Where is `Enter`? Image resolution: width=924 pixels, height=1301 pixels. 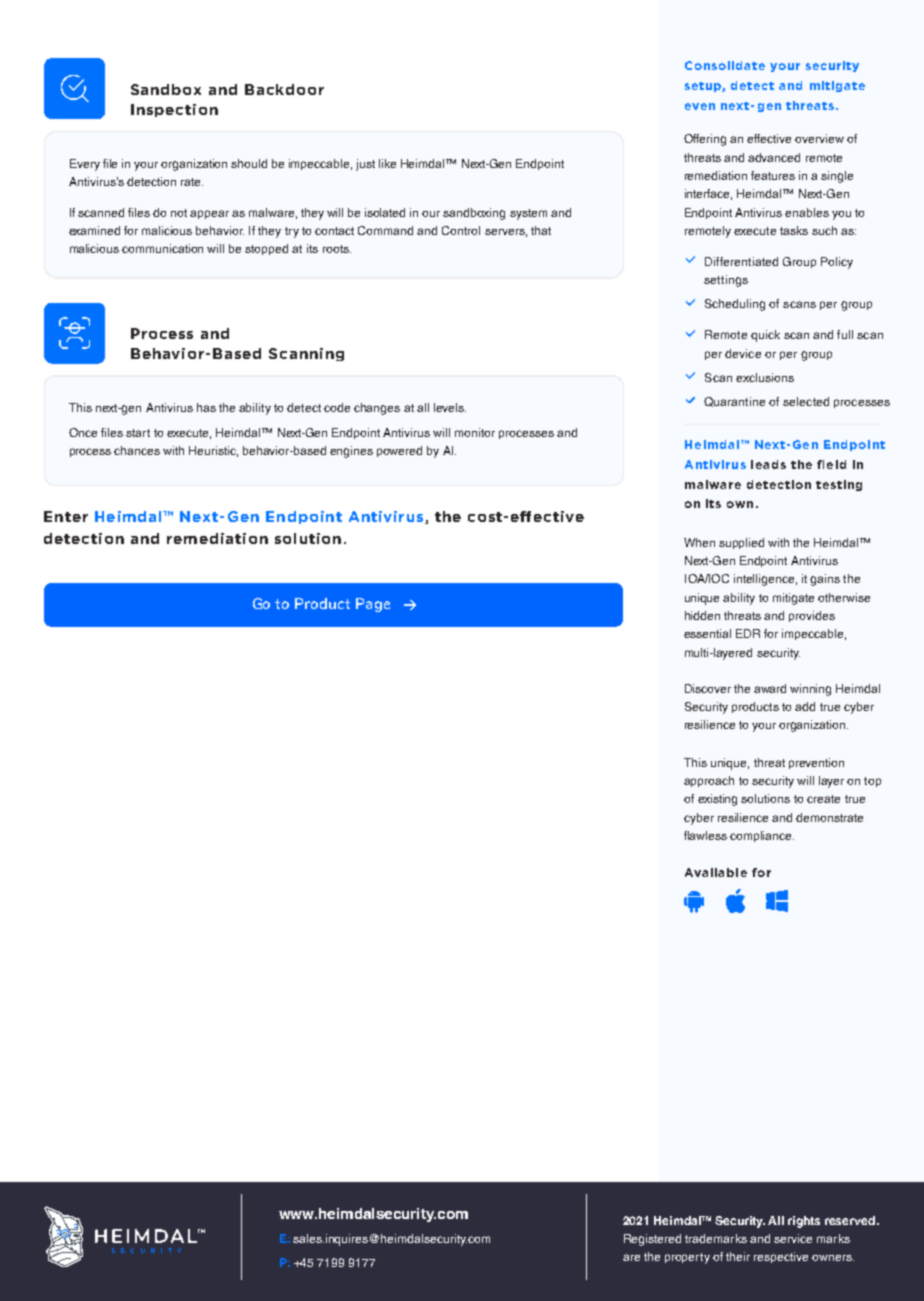 Enter is located at coordinates (66, 516).
